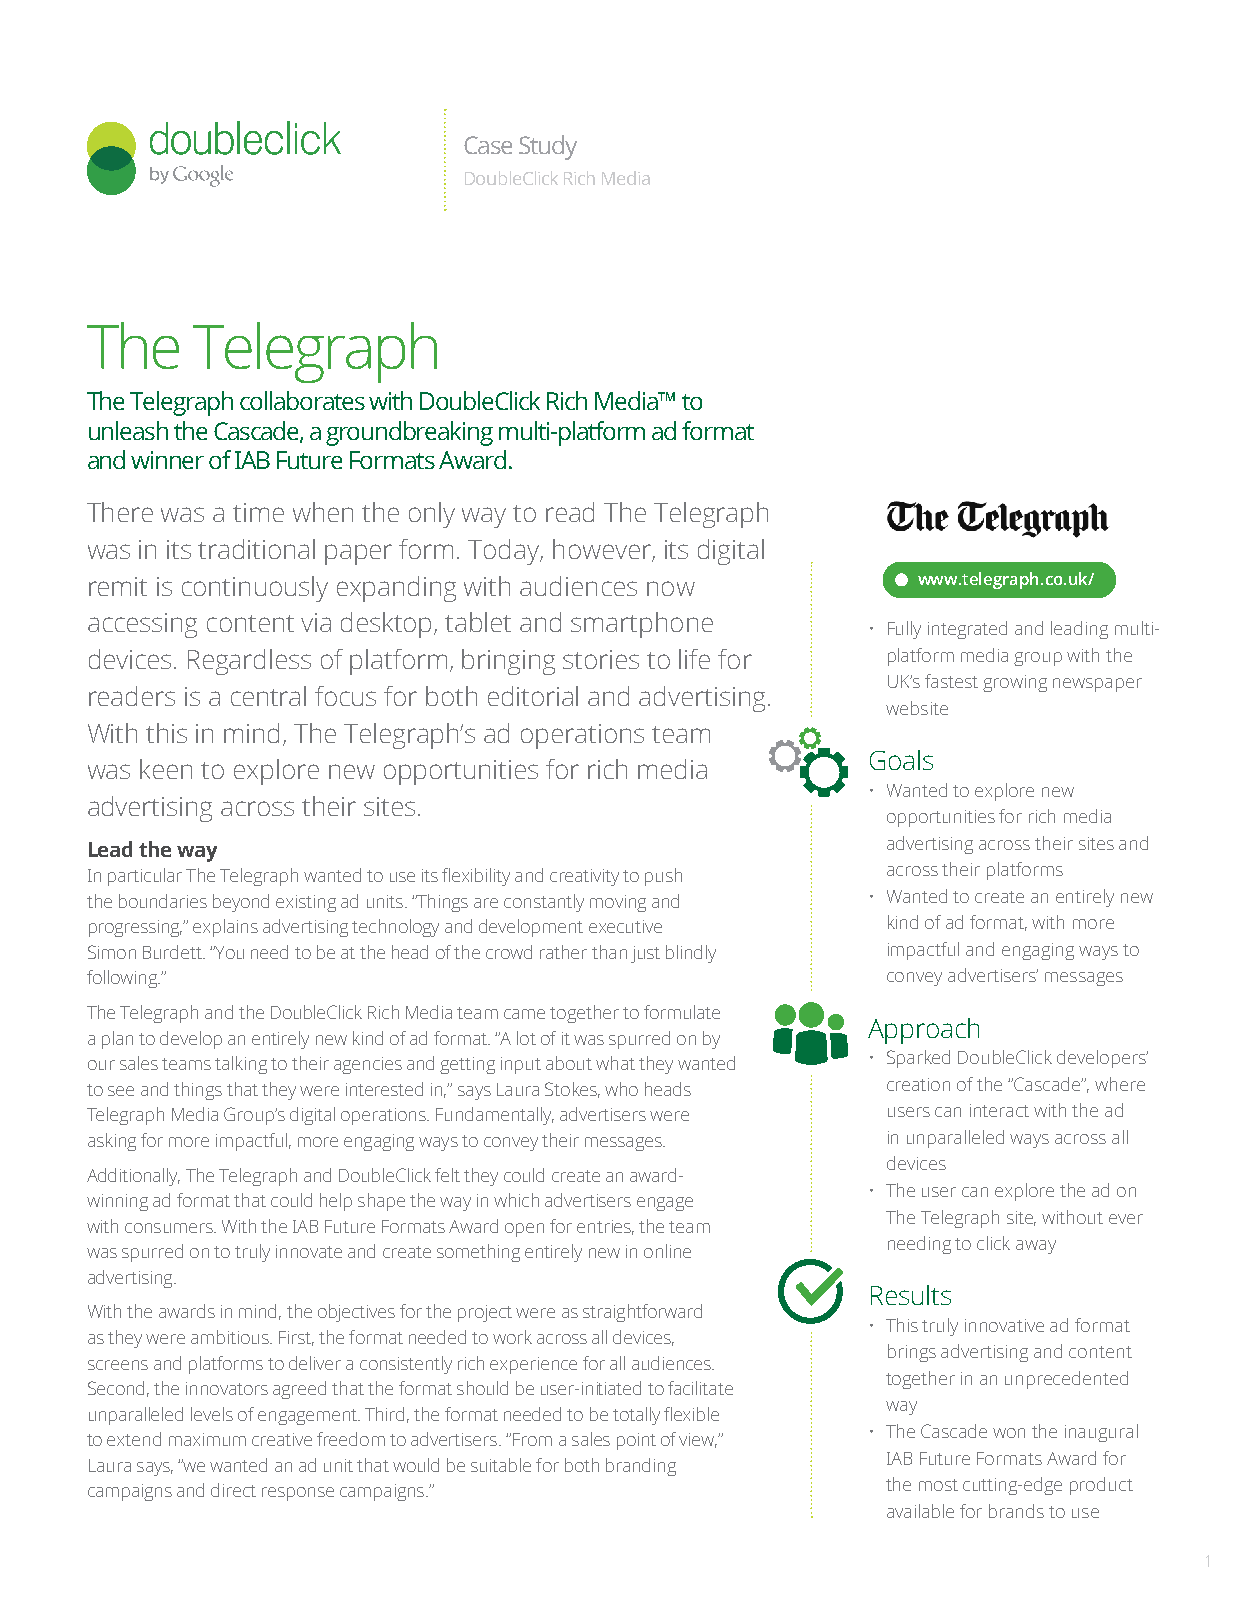 This page has width=1250, height=1618. What do you see at coordinates (233, 1490) in the page?
I see `direct` at bounding box center [233, 1490].
